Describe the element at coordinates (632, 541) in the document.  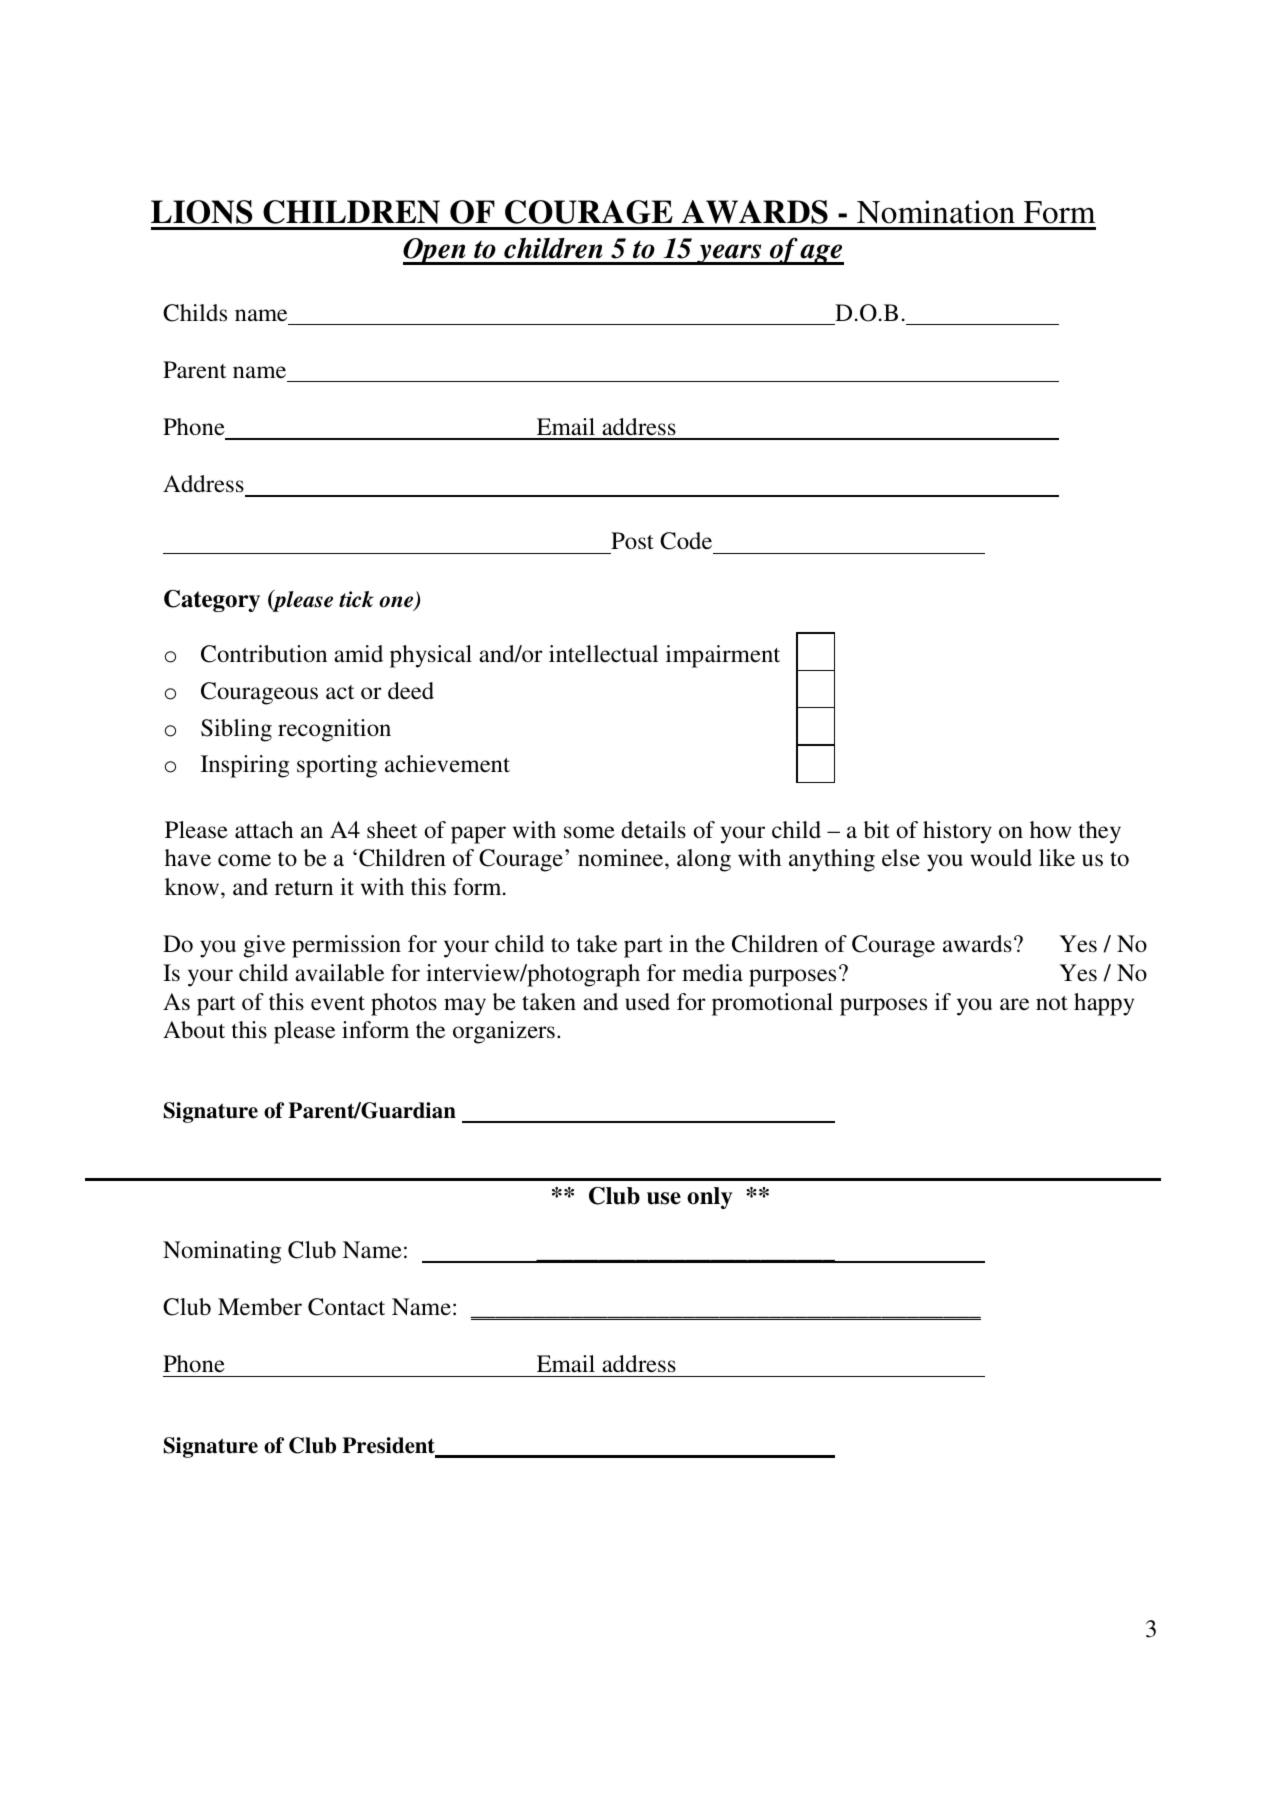
I see `Post` at that location.
